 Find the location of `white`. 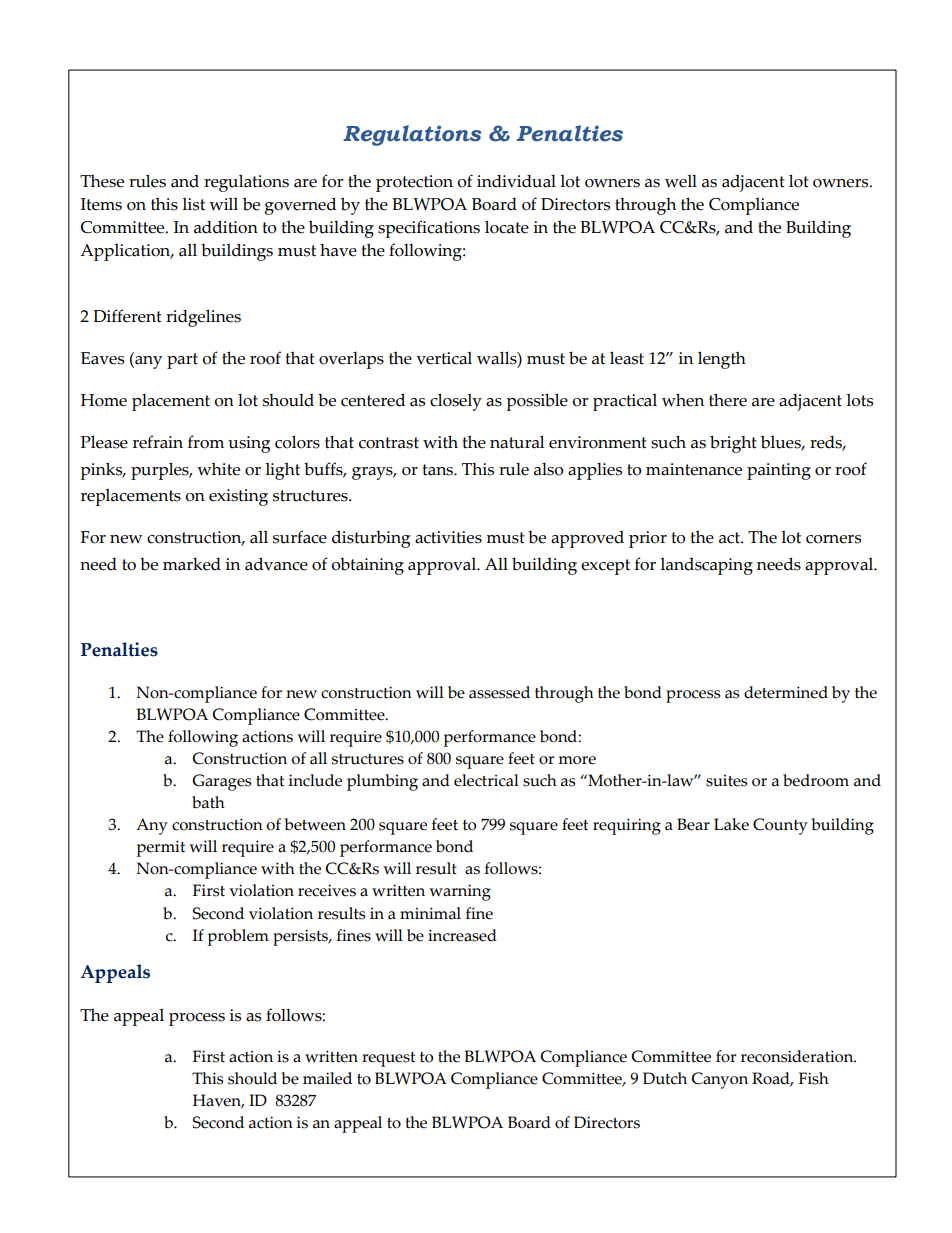

white is located at coordinates (218, 469).
